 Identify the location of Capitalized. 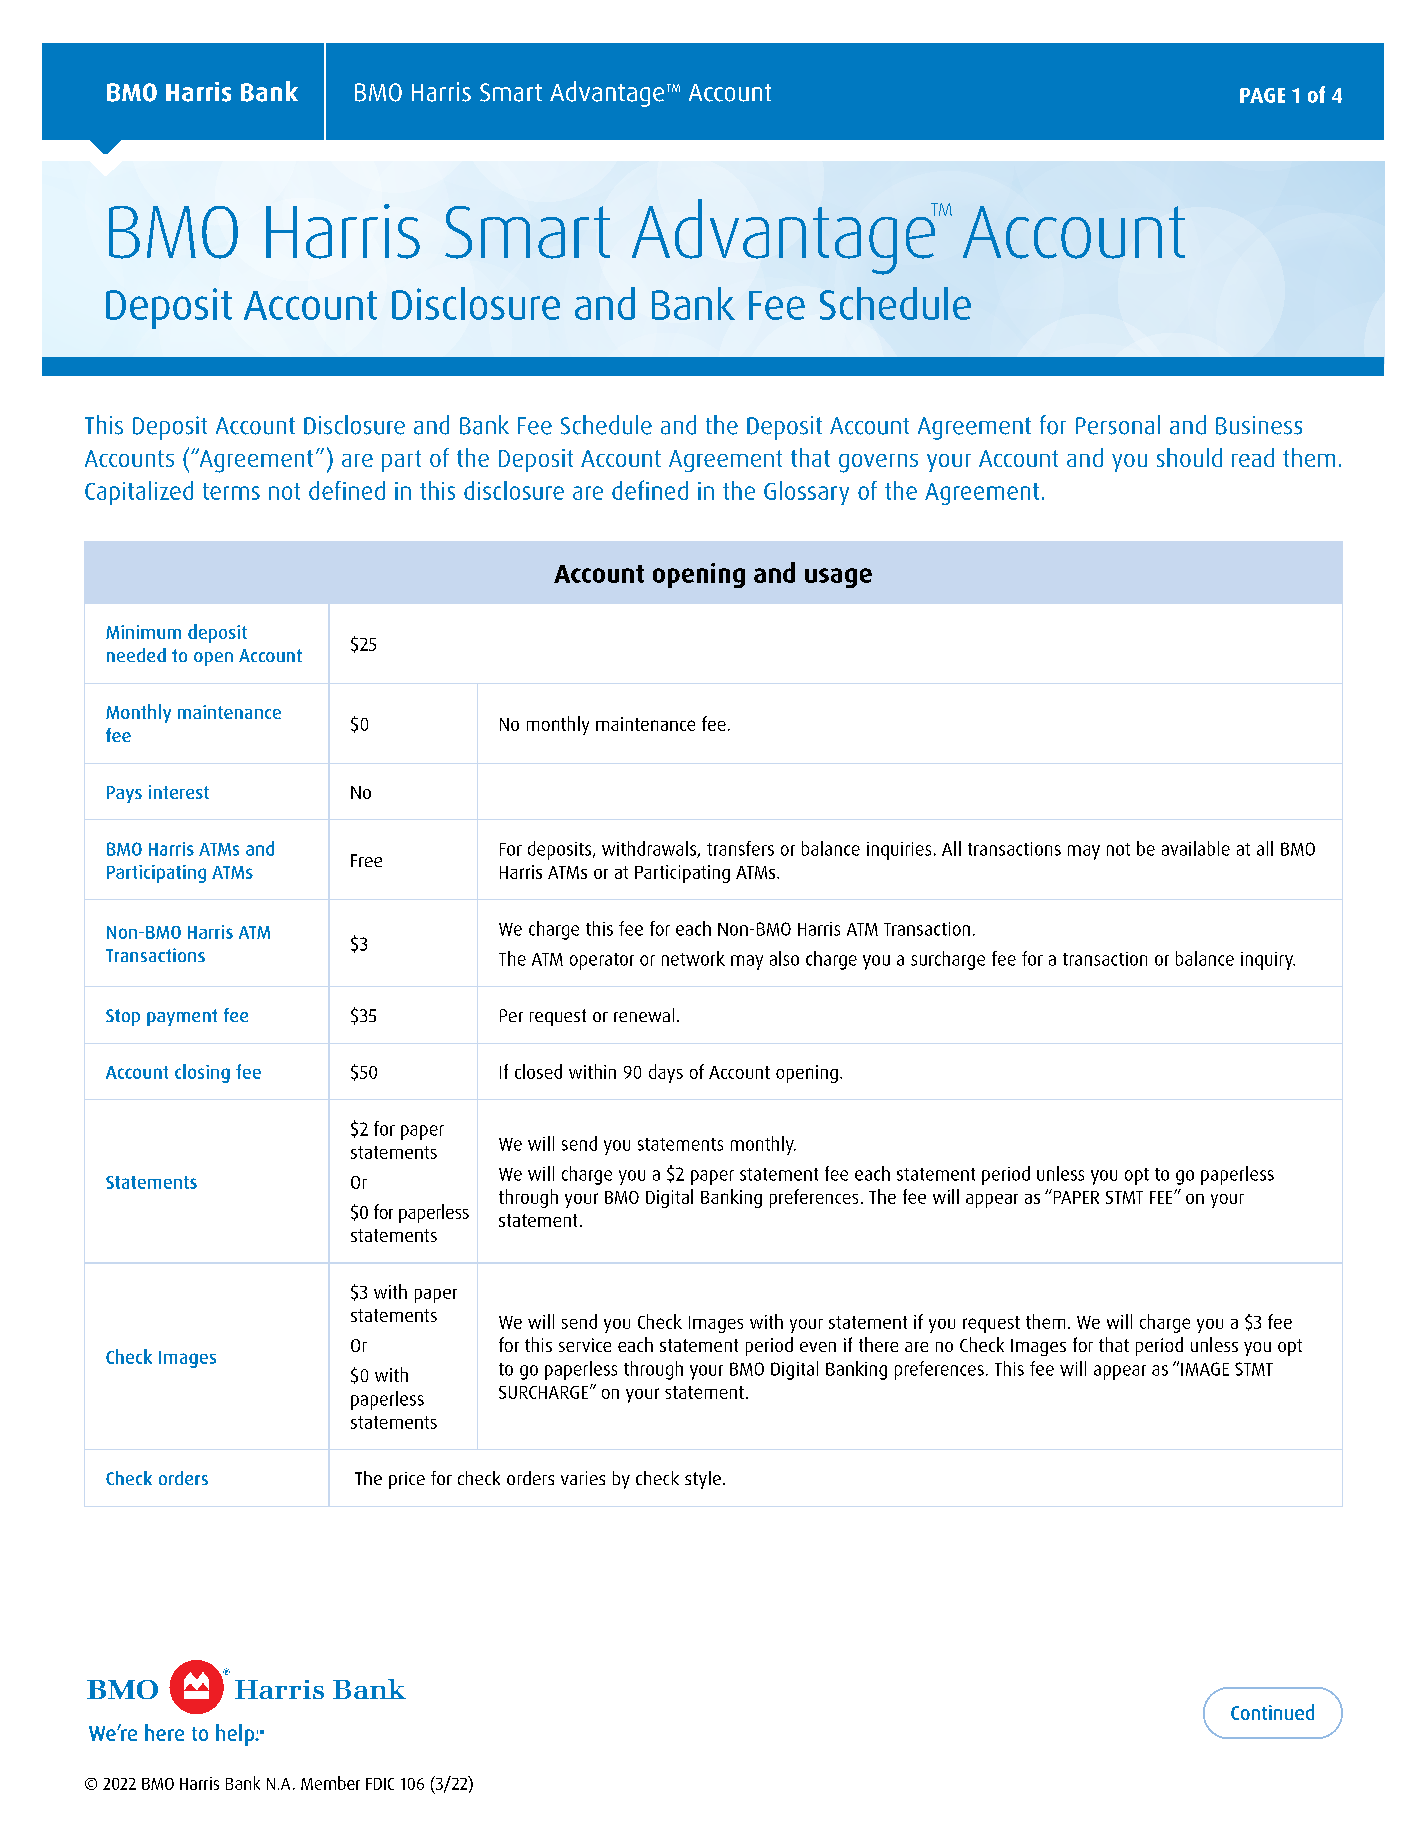
(139, 493).
